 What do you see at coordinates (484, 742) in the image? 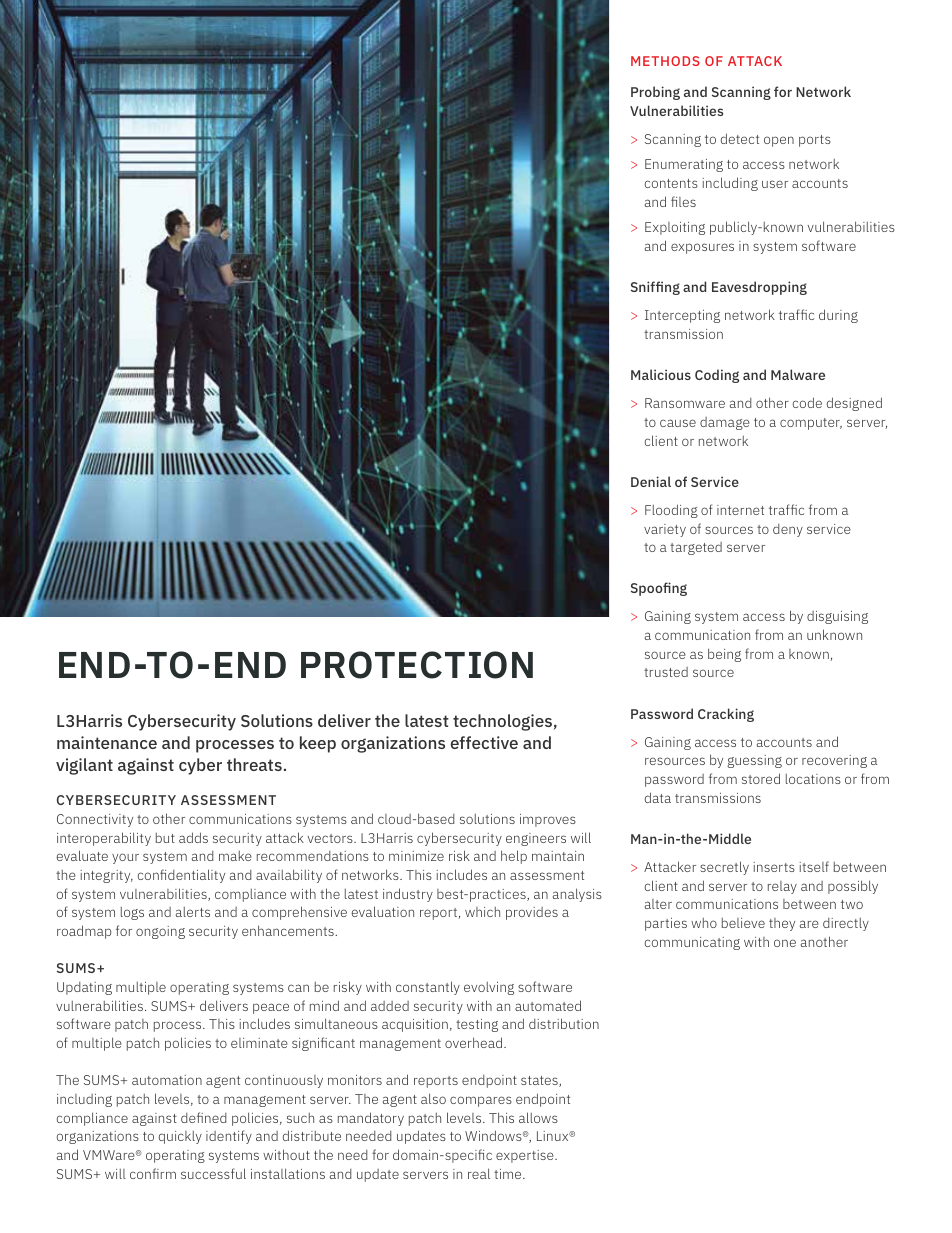
I see `effective` at bounding box center [484, 742].
